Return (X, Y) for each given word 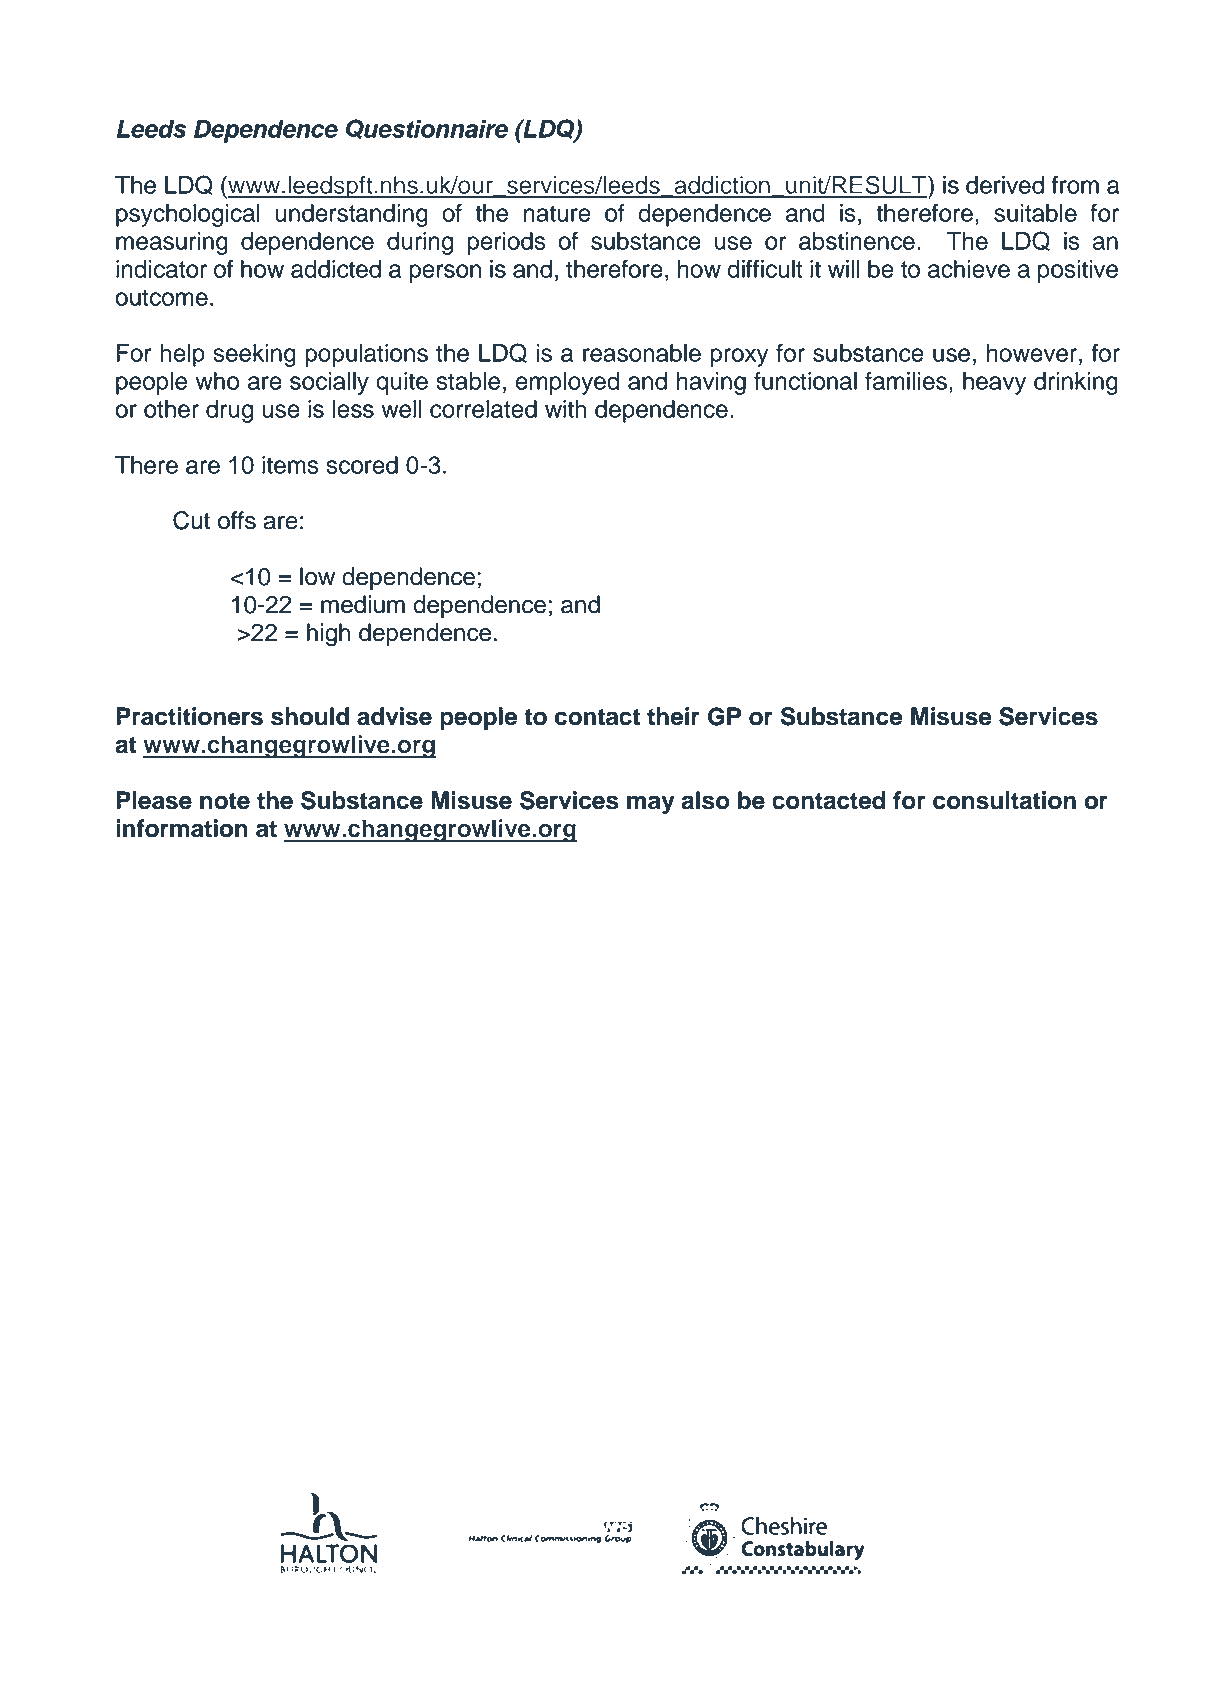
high (328, 635)
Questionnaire (427, 129)
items (290, 465)
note (225, 801)
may (651, 805)
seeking (254, 355)
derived (1005, 185)
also (705, 800)
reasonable (642, 353)
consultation (1004, 800)
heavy (994, 383)
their (673, 716)
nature (557, 213)
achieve (969, 269)
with (566, 409)
